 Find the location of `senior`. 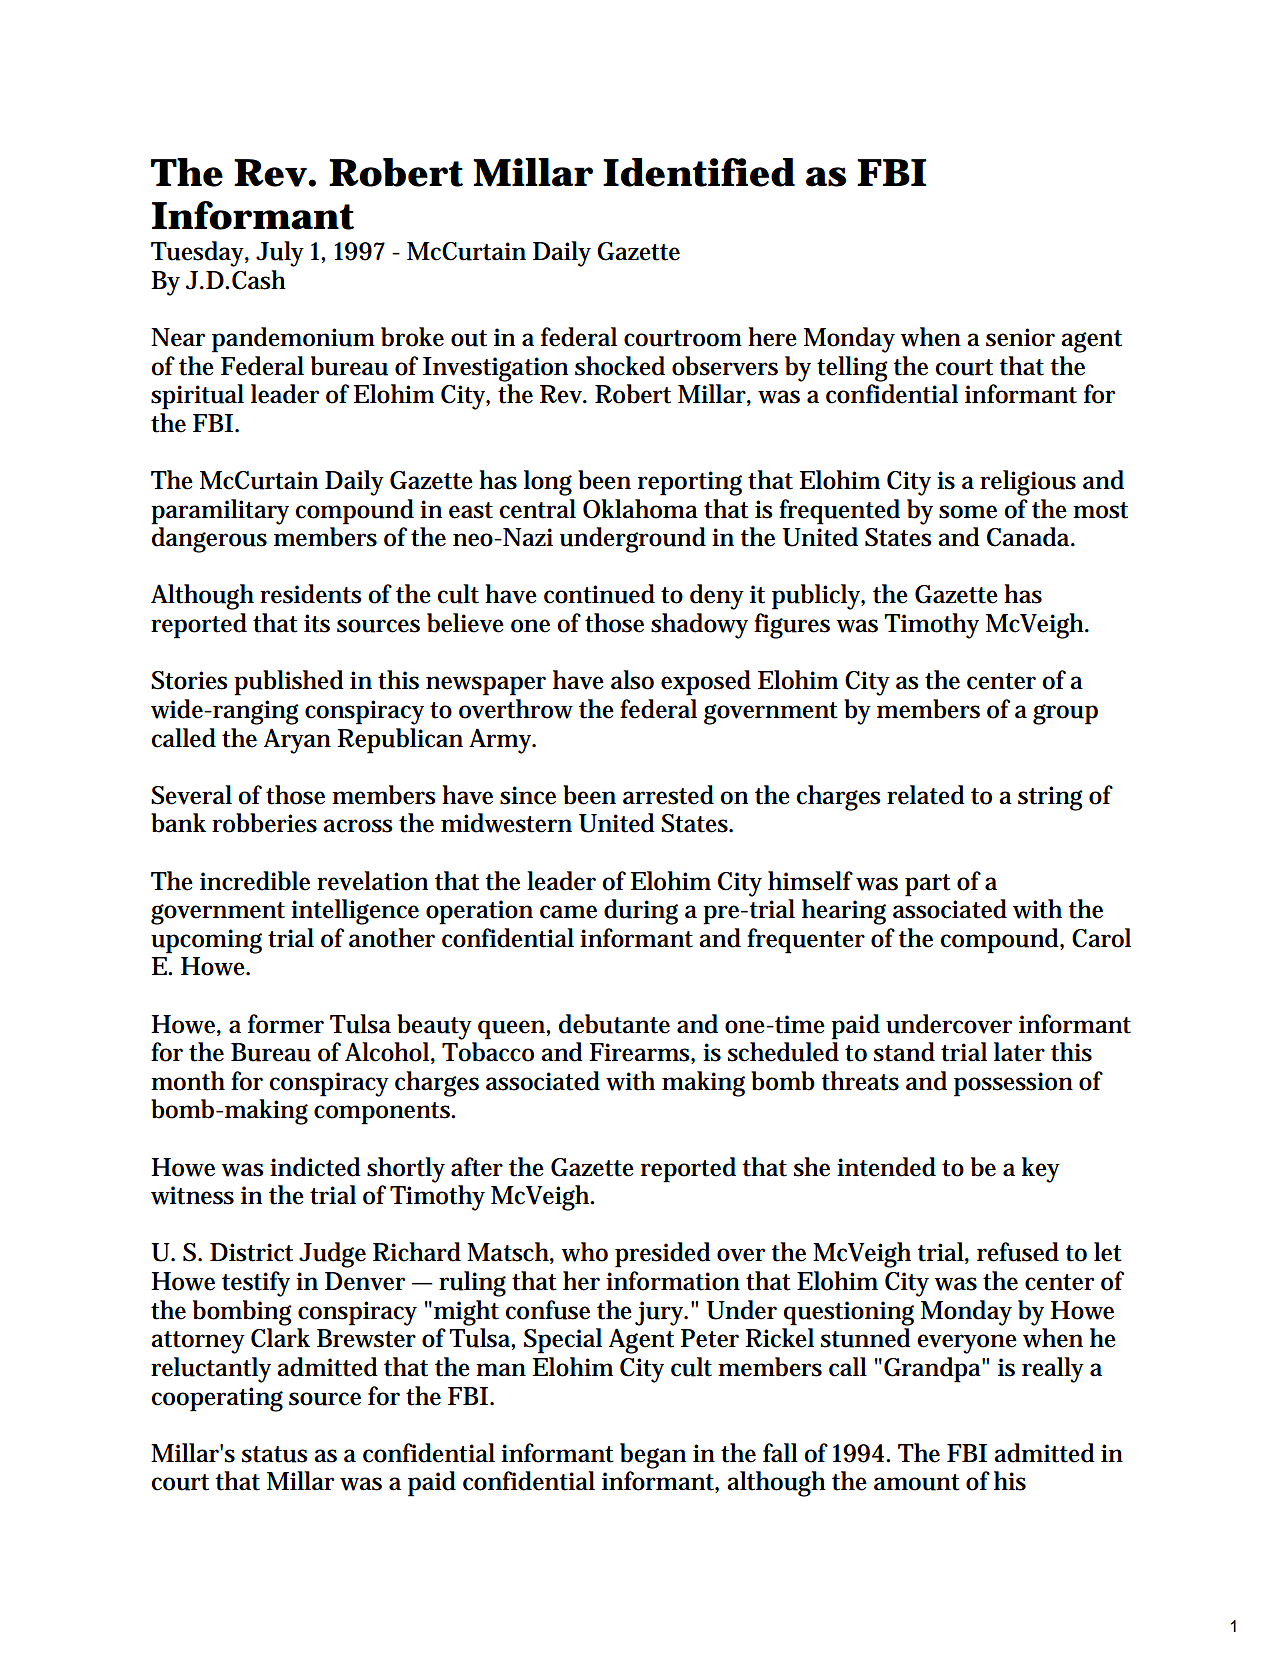

senior is located at coordinates (1020, 337).
